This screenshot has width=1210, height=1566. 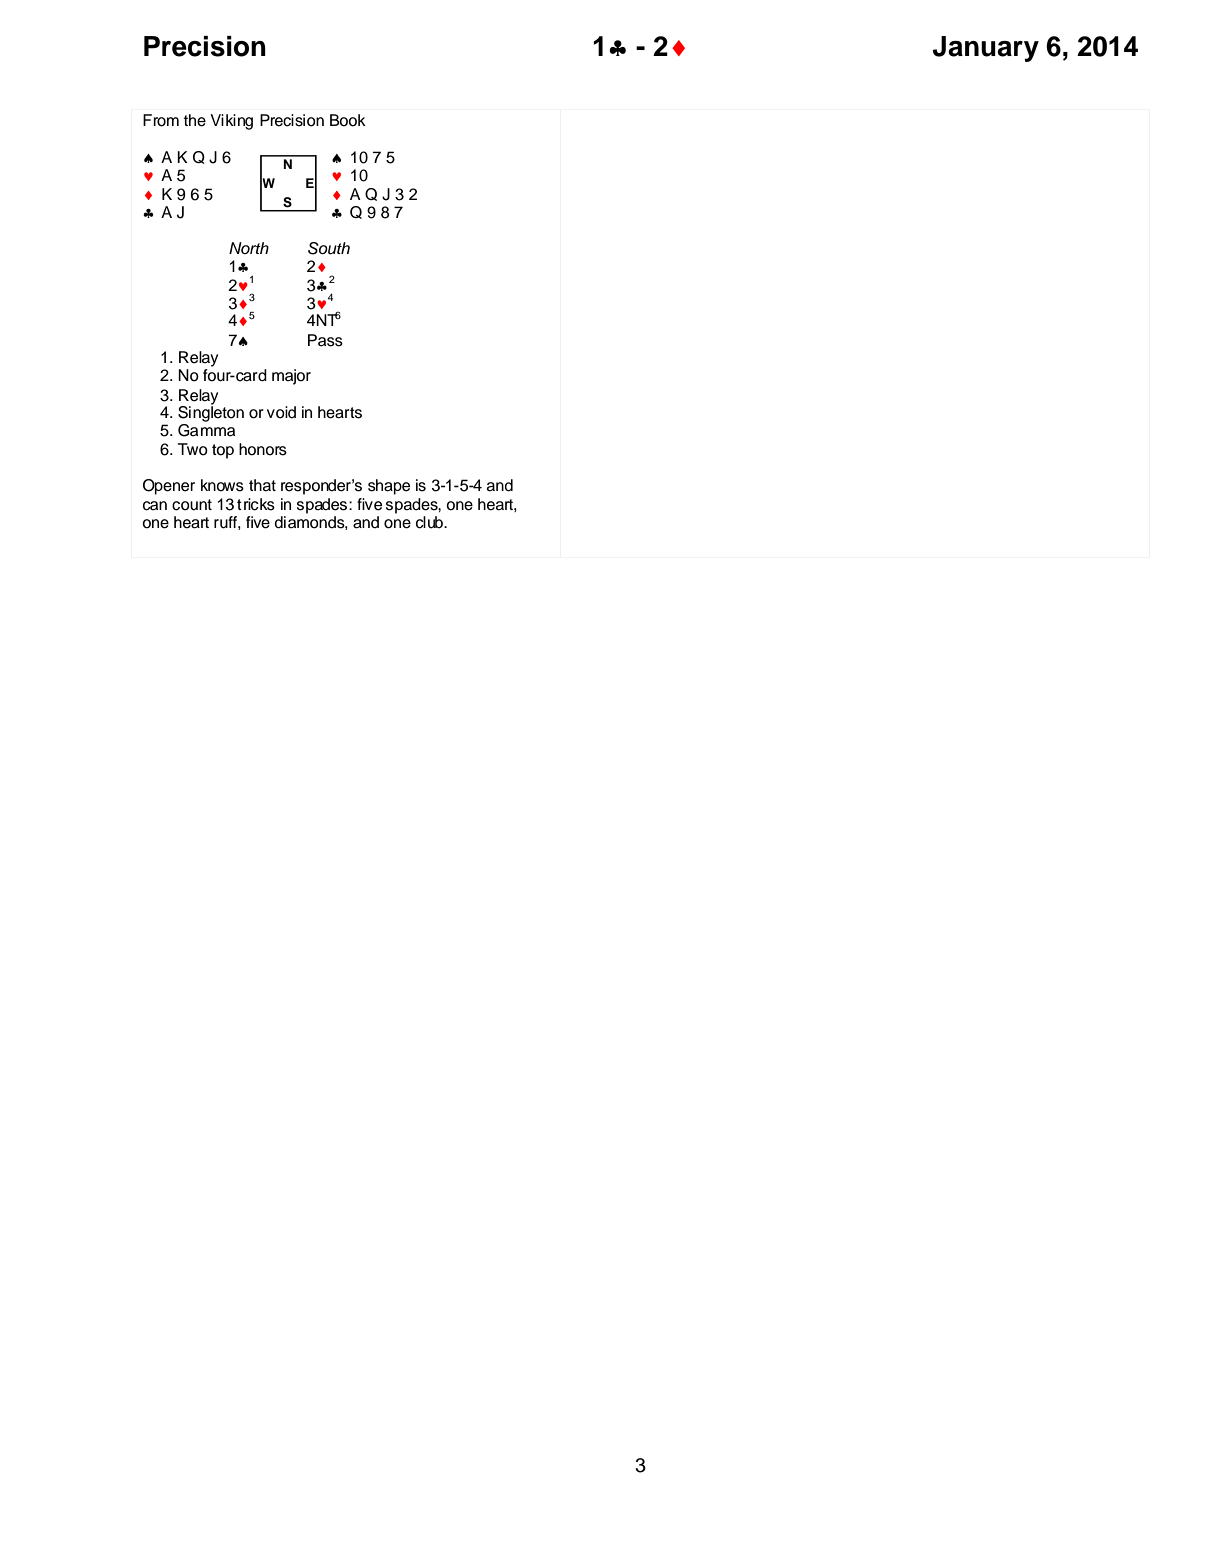 I want to click on major, so click(x=291, y=377).
